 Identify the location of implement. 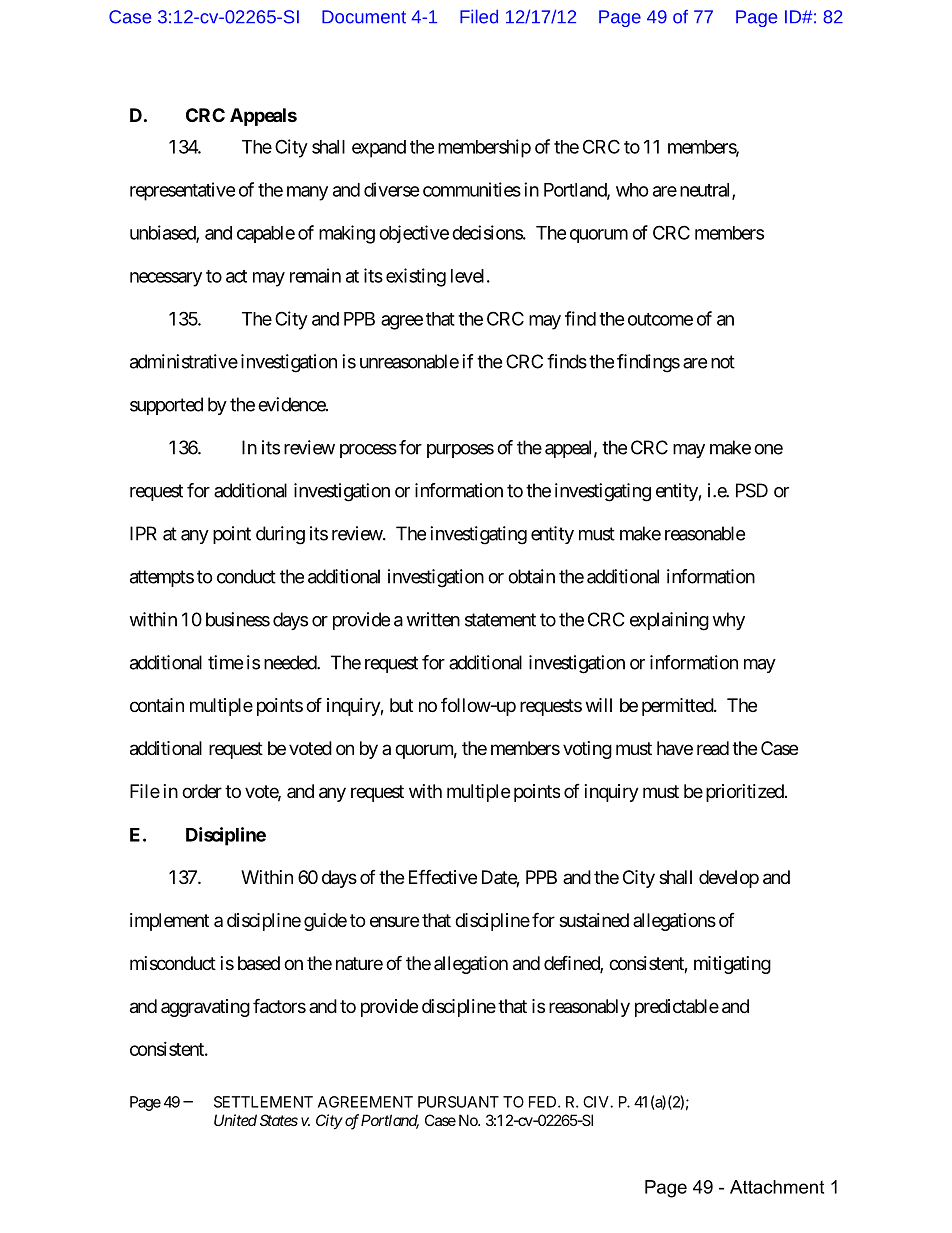
(169, 922).
